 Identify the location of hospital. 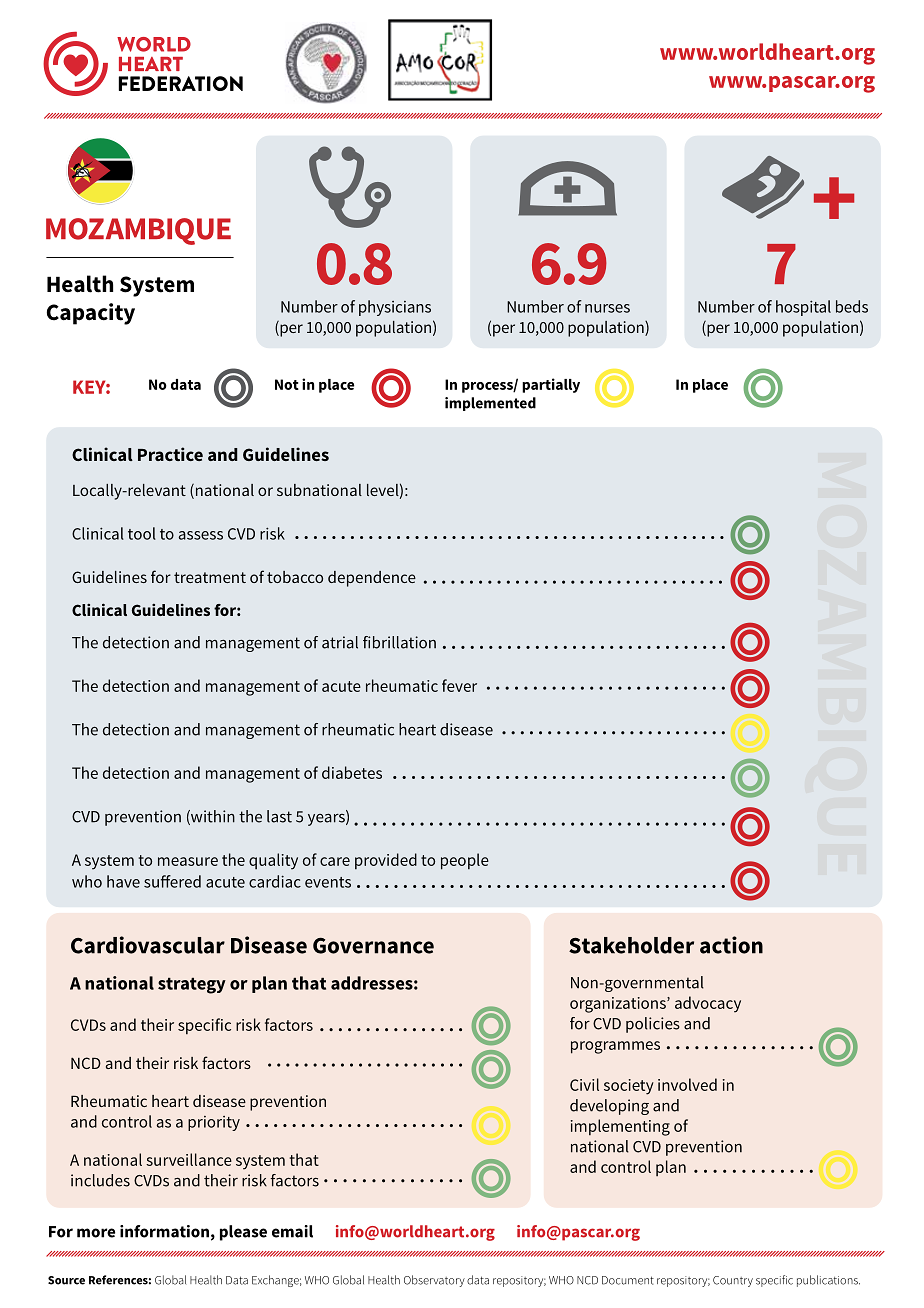
(803, 308).
